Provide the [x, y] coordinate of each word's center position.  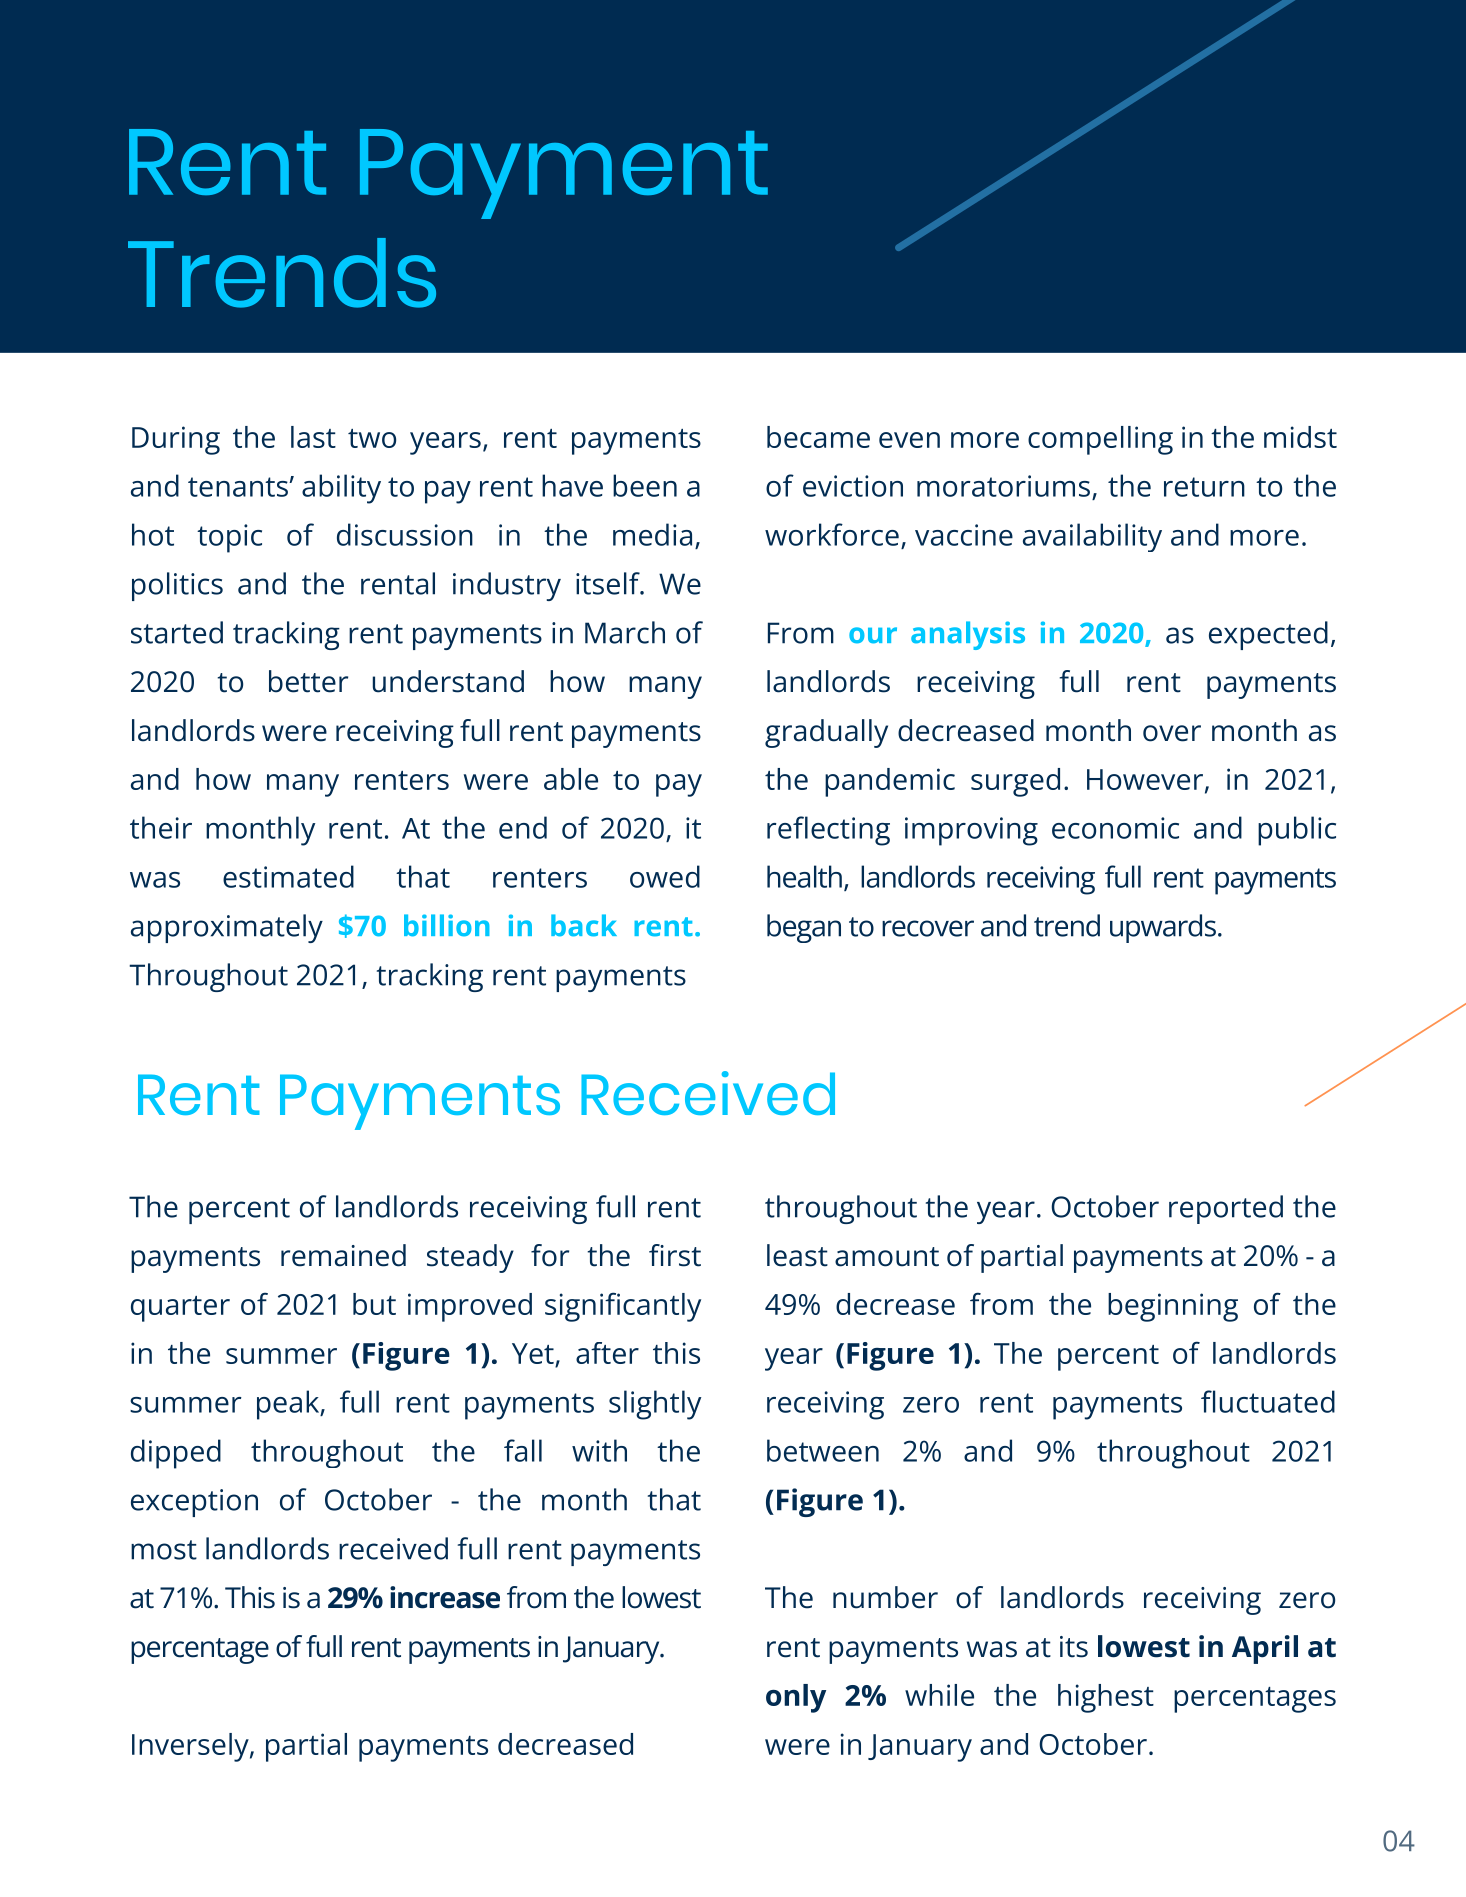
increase [445, 1597]
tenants [239, 487]
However [1145, 779]
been [645, 485]
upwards [1163, 928]
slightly [655, 1405]
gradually [826, 733]
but [374, 1304]
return [1204, 487]
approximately [227, 928]
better [308, 681]
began [804, 928]
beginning [1173, 1307]
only [796, 1698]
